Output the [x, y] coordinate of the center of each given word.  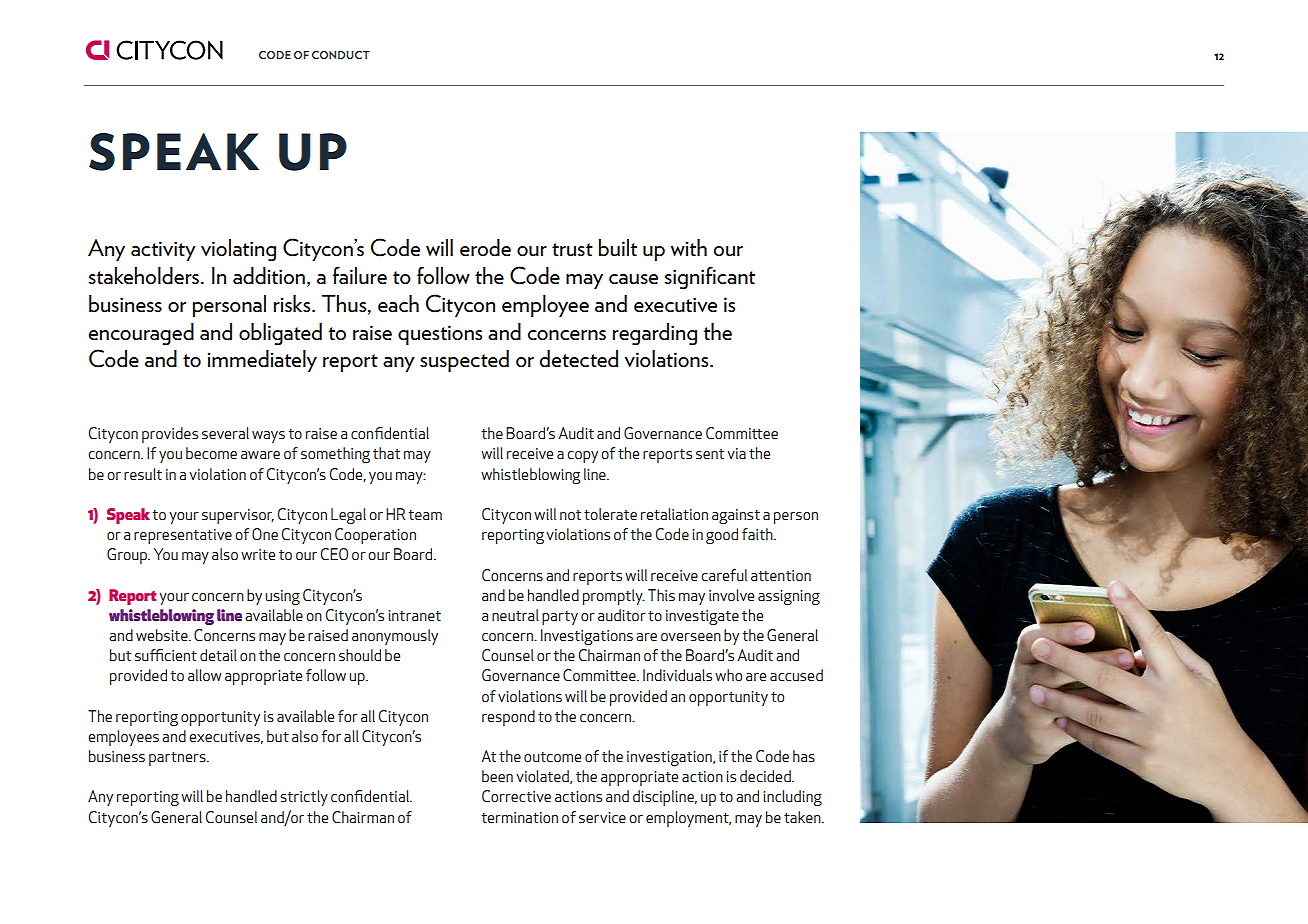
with [689, 247]
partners [178, 759]
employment [688, 819]
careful [724, 575]
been [497, 776]
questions [440, 335]
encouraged [141, 334]
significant [709, 278]
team [425, 515]
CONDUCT [341, 55]
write [258, 554]
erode [485, 247]
